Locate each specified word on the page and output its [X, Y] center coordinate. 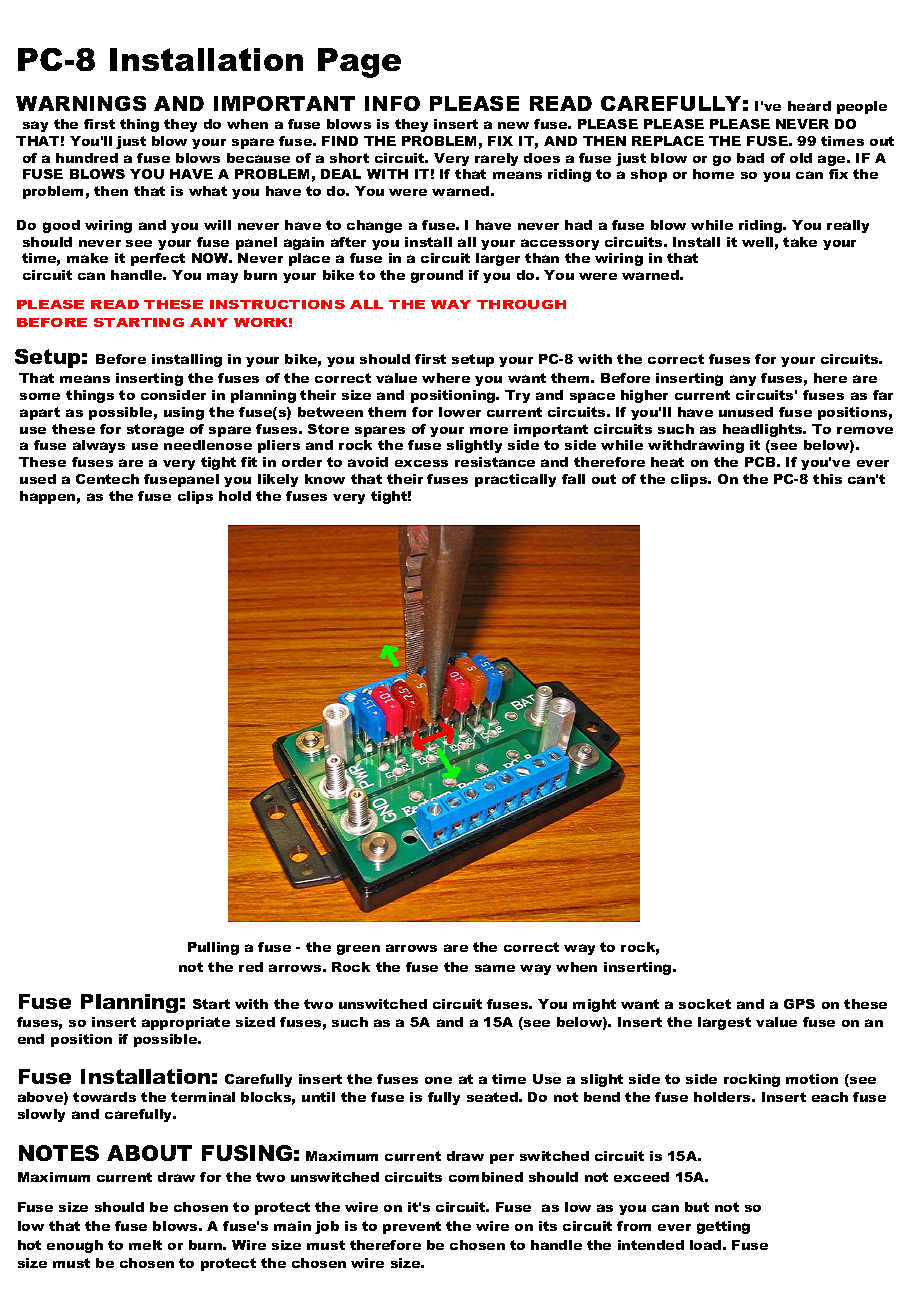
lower [460, 412]
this [827, 479]
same [495, 968]
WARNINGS [81, 103]
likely [278, 480]
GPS [799, 1004]
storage [155, 430]
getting [723, 1227]
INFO [392, 103]
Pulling [213, 948]
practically [515, 480]
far [883, 395]
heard [809, 106]
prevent [412, 1227]
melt [145, 1245]
